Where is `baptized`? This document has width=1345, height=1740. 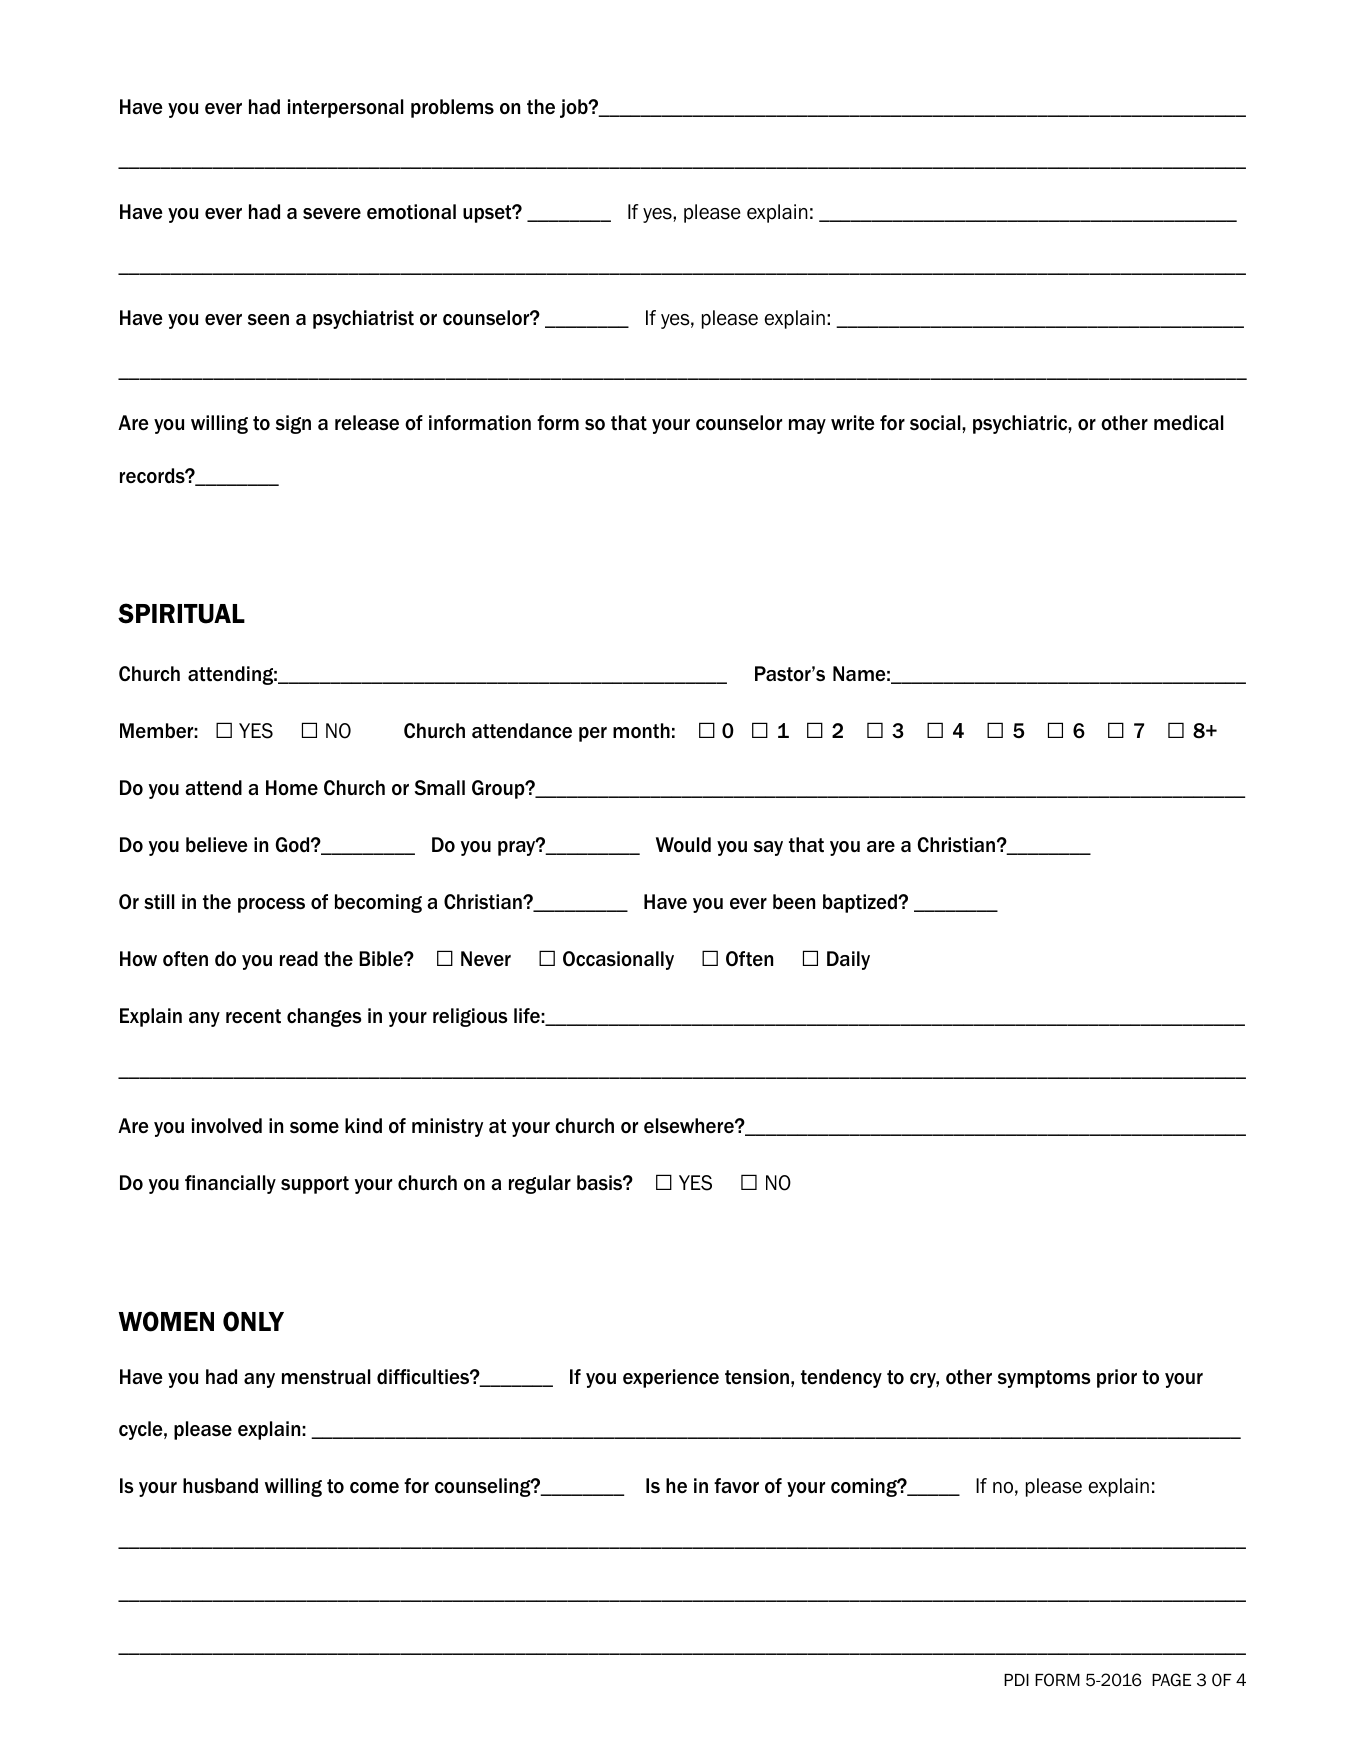 baptized is located at coordinates (861, 903).
